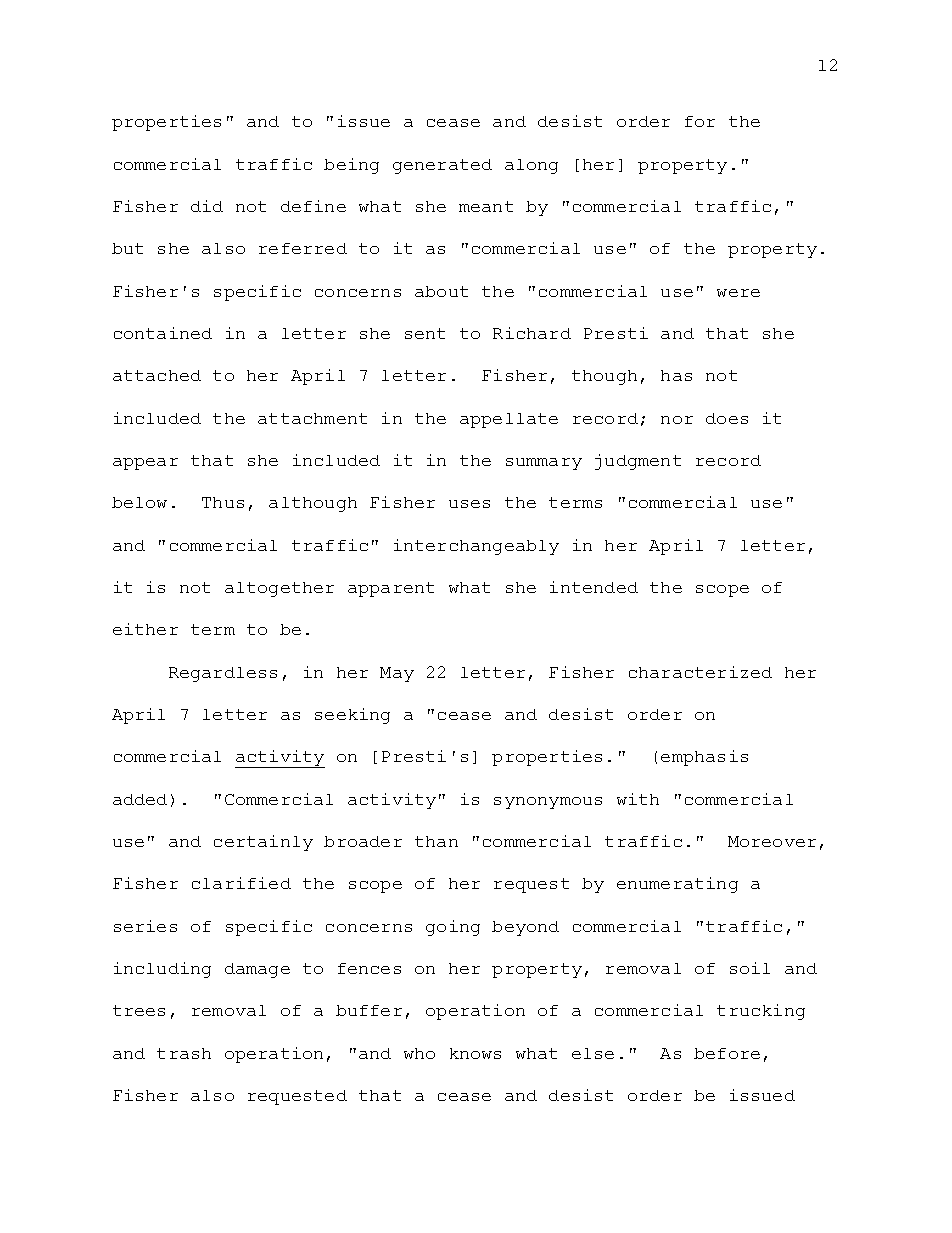 Image resolution: width=952 pixels, height=1233 pixels. I want to click on were, so click(738, 293).
